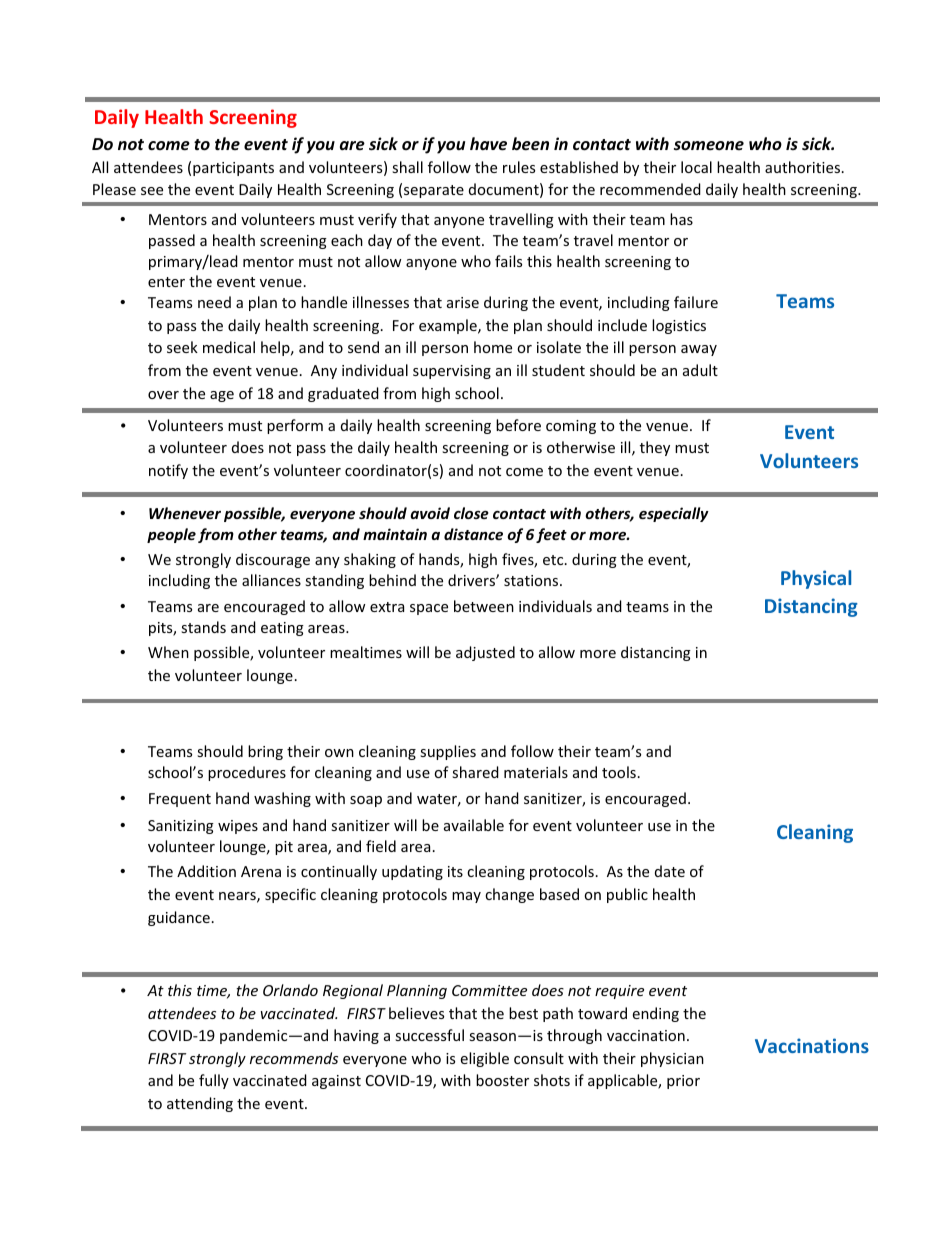 This screenshot has height=1233, width=952. Describe the element at coordinates (816, 579) in the screenshot. I see `Physical` at that location.
